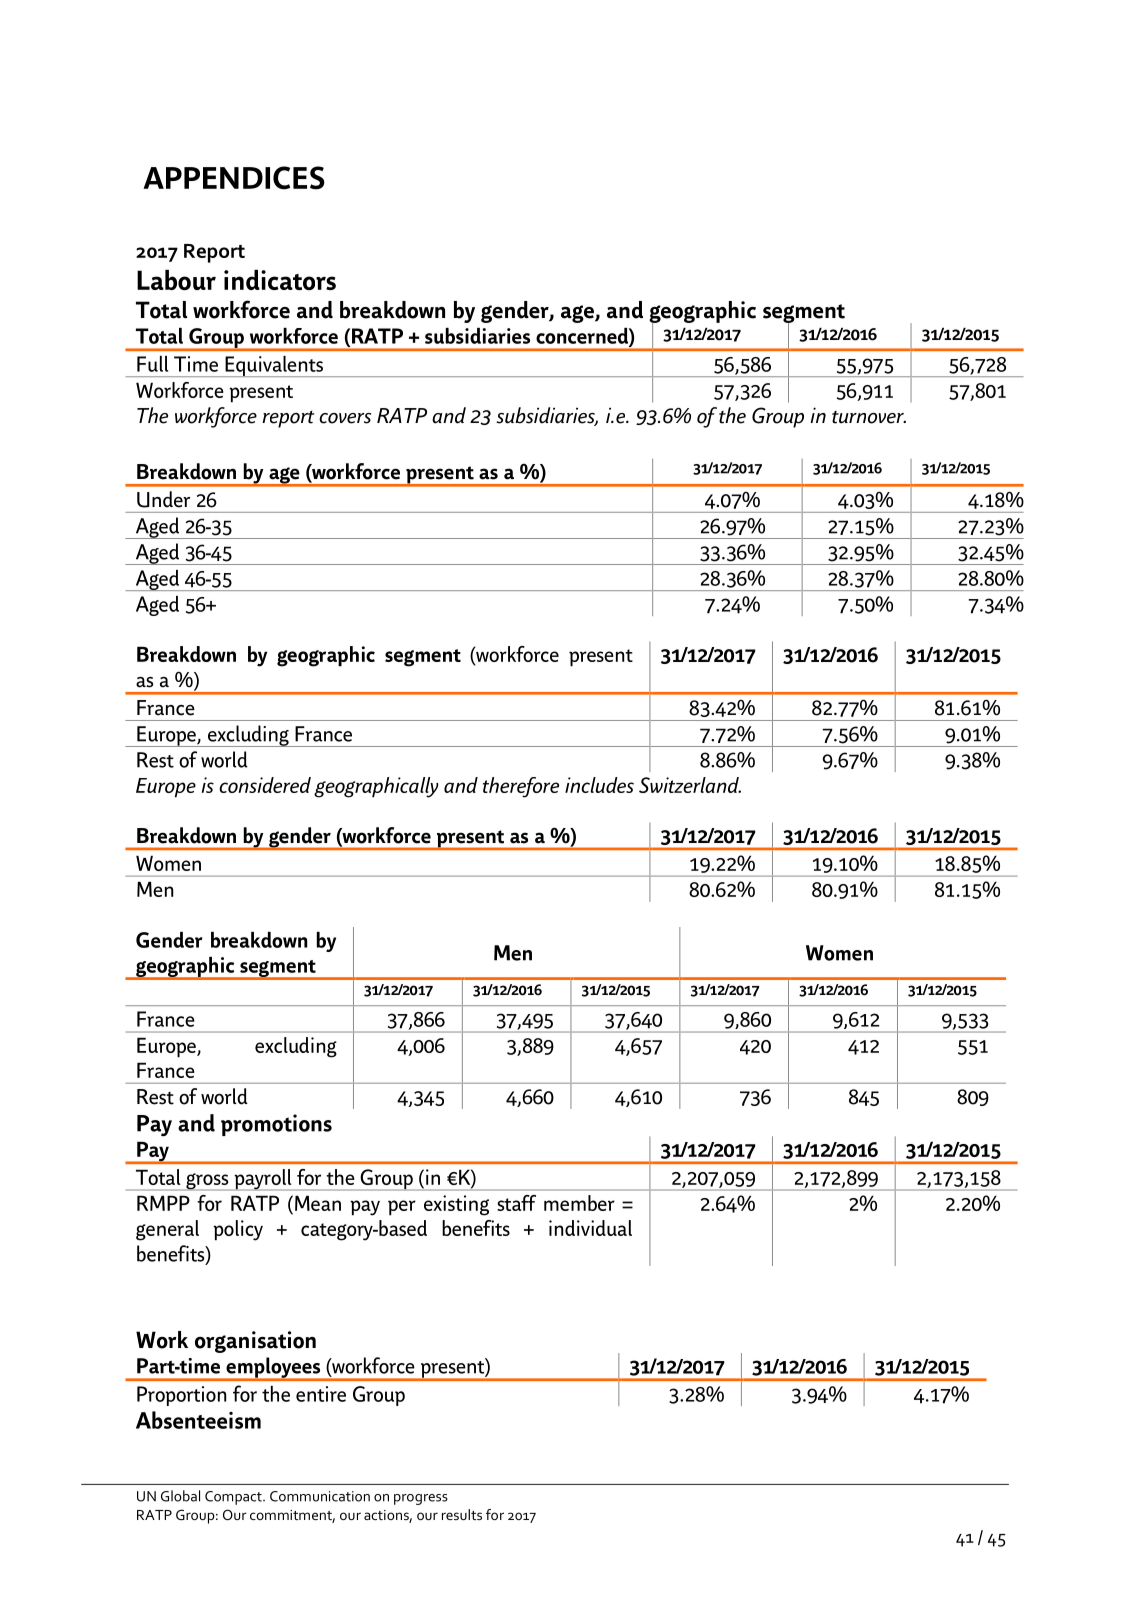 The image size is (1142, 1616). Describe the element at coordinates (590, 1228) in the page. I see `individual` at that location.
